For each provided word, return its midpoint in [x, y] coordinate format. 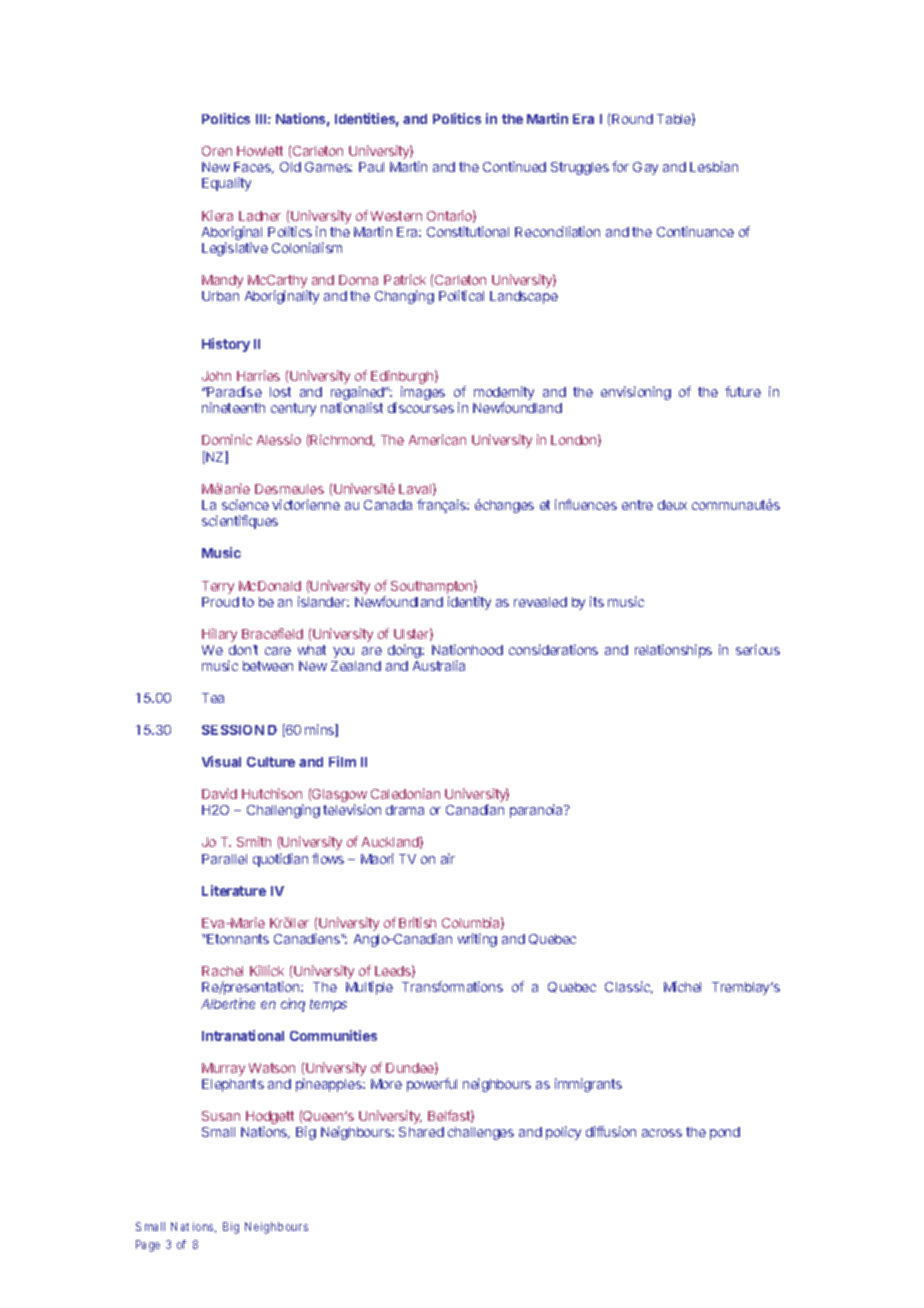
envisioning [636, 393]
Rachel [222, 971]
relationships [673, 651]
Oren [217, 151]
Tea [213, 698]
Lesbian [714, 166]
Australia [439, 665]
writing [477, 940]
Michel [682, 986]
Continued [514, 166]
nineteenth [233, 407]
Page [148, 1246]
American [437, 439]
